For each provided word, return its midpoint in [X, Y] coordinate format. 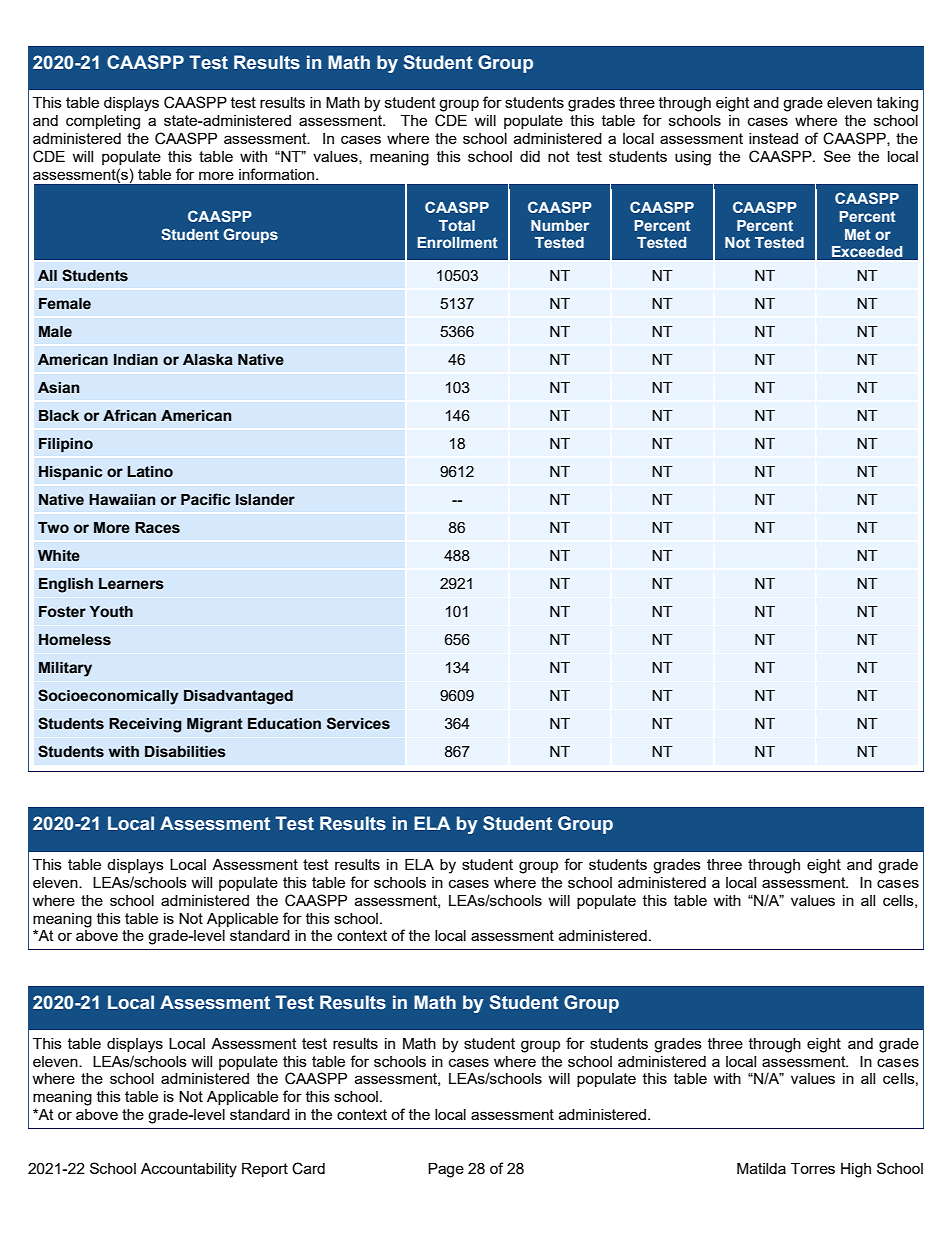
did [530, 156]
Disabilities [185, 752]
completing [103, 122]
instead [773, 138]
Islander [265, 500]
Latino [150, 472]
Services [358, 723]
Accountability [189, 1170]
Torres [813, 1168]
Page [446, 1170]
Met [858, 234]
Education [284, 724]
